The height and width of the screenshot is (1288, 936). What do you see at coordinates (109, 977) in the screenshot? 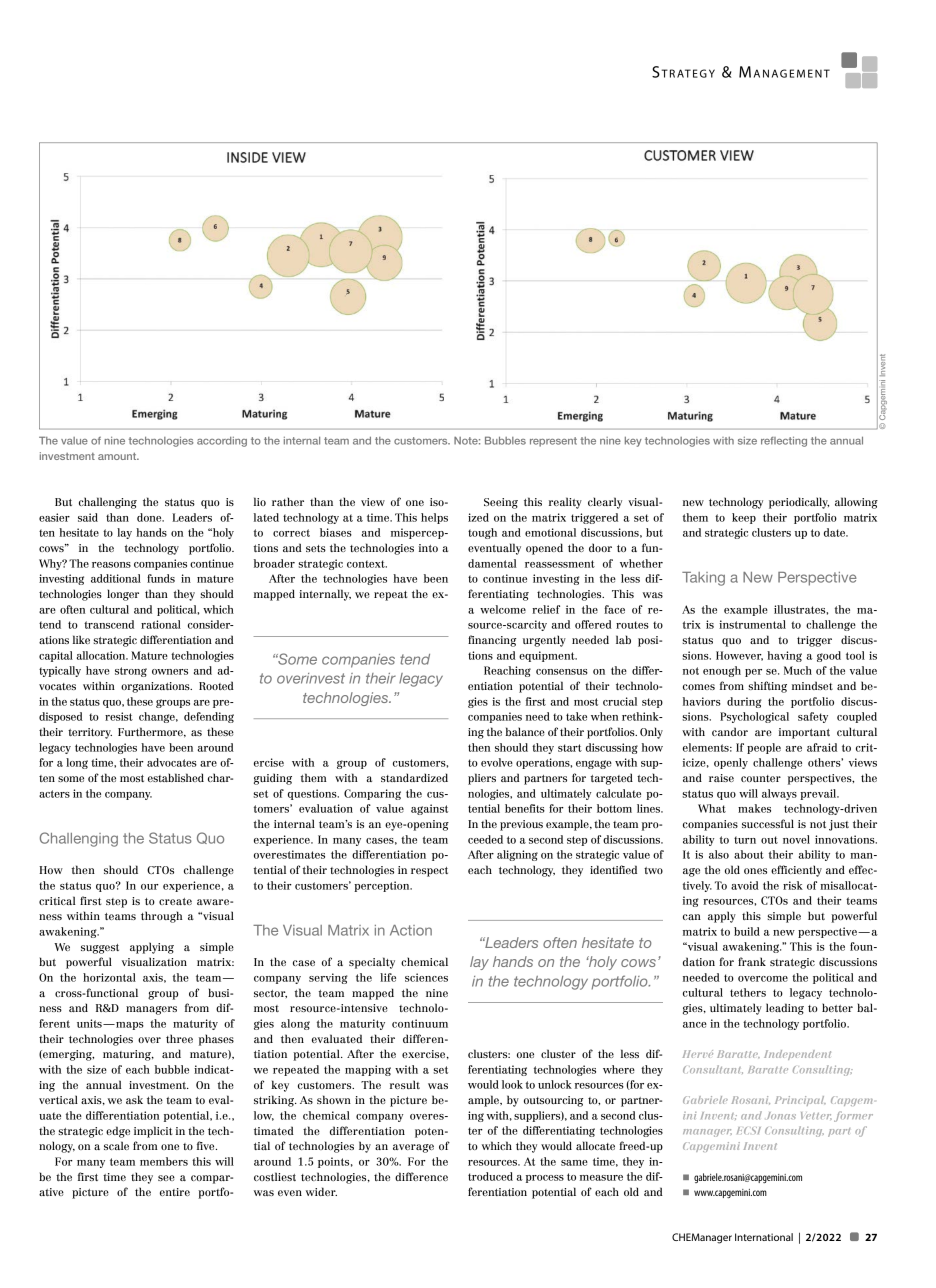
I see `horizontal` at bounding box center [109, 977].
